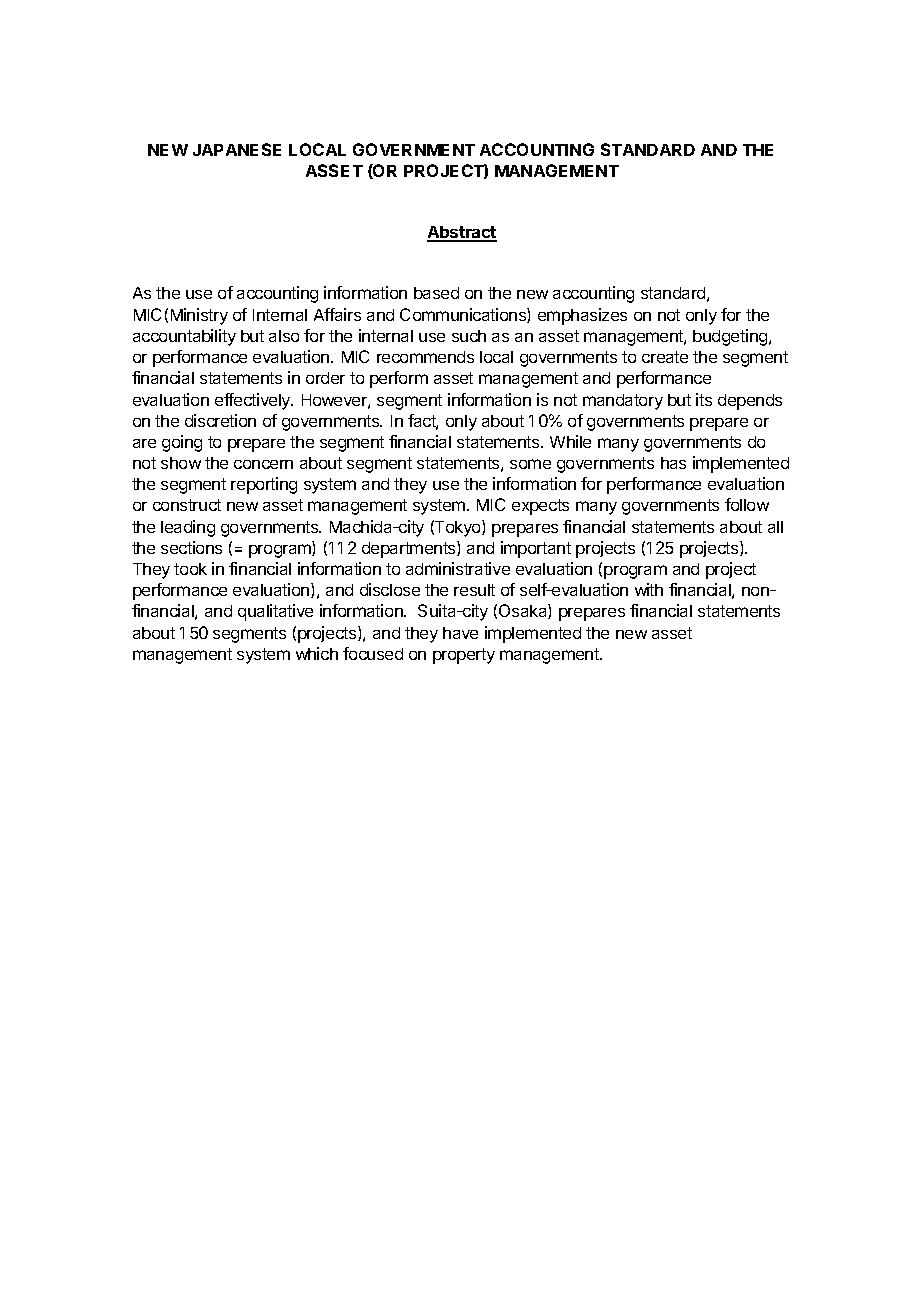 The height and width of the screenshot is (1308, 924). Describe the element at coordinates (275, 612) in the screenshot. I see `qualitative` at that location.
